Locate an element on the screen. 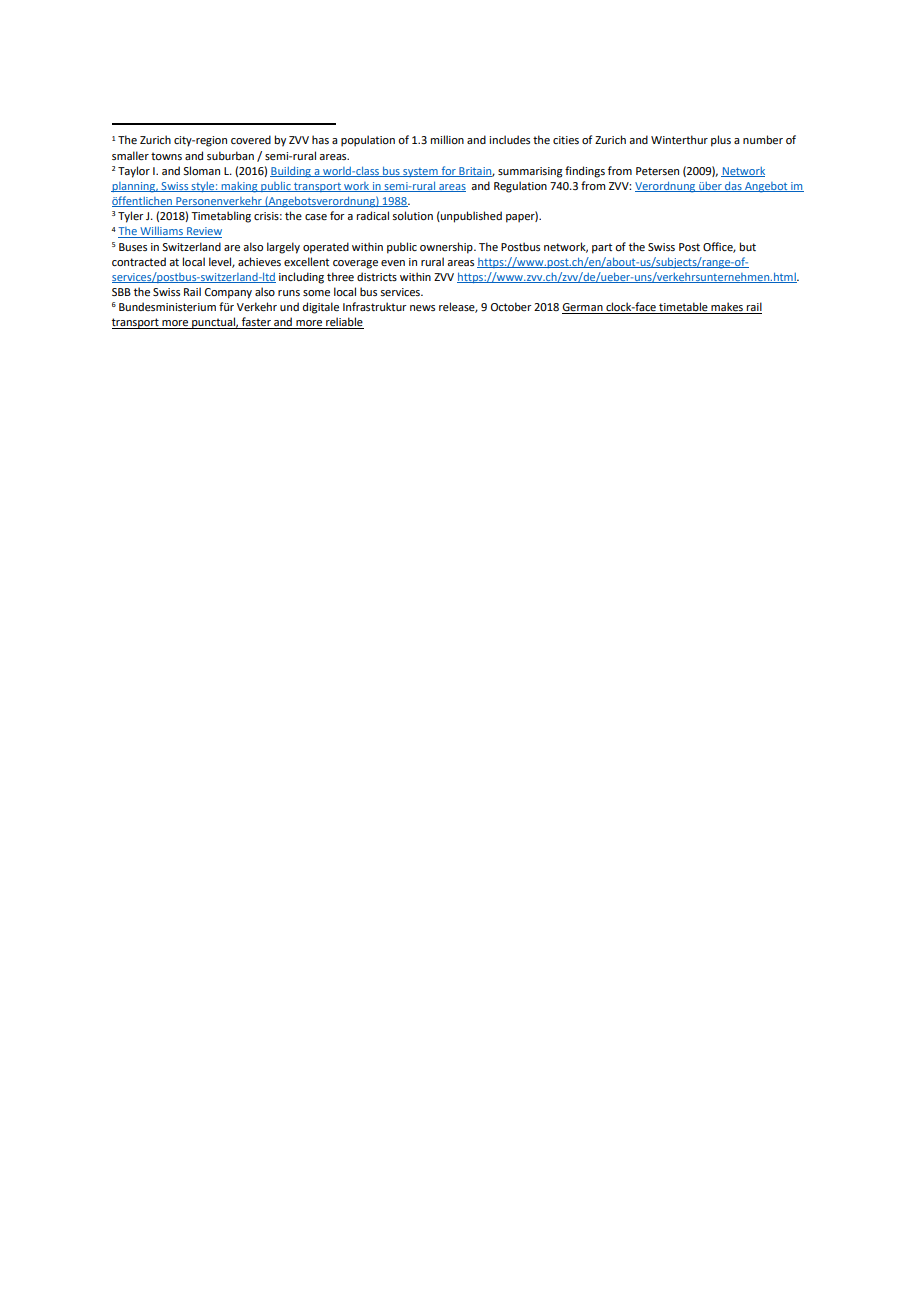 The width and height of the screenshot is (924, 1308). plus is located at coordinates (721, 141).
